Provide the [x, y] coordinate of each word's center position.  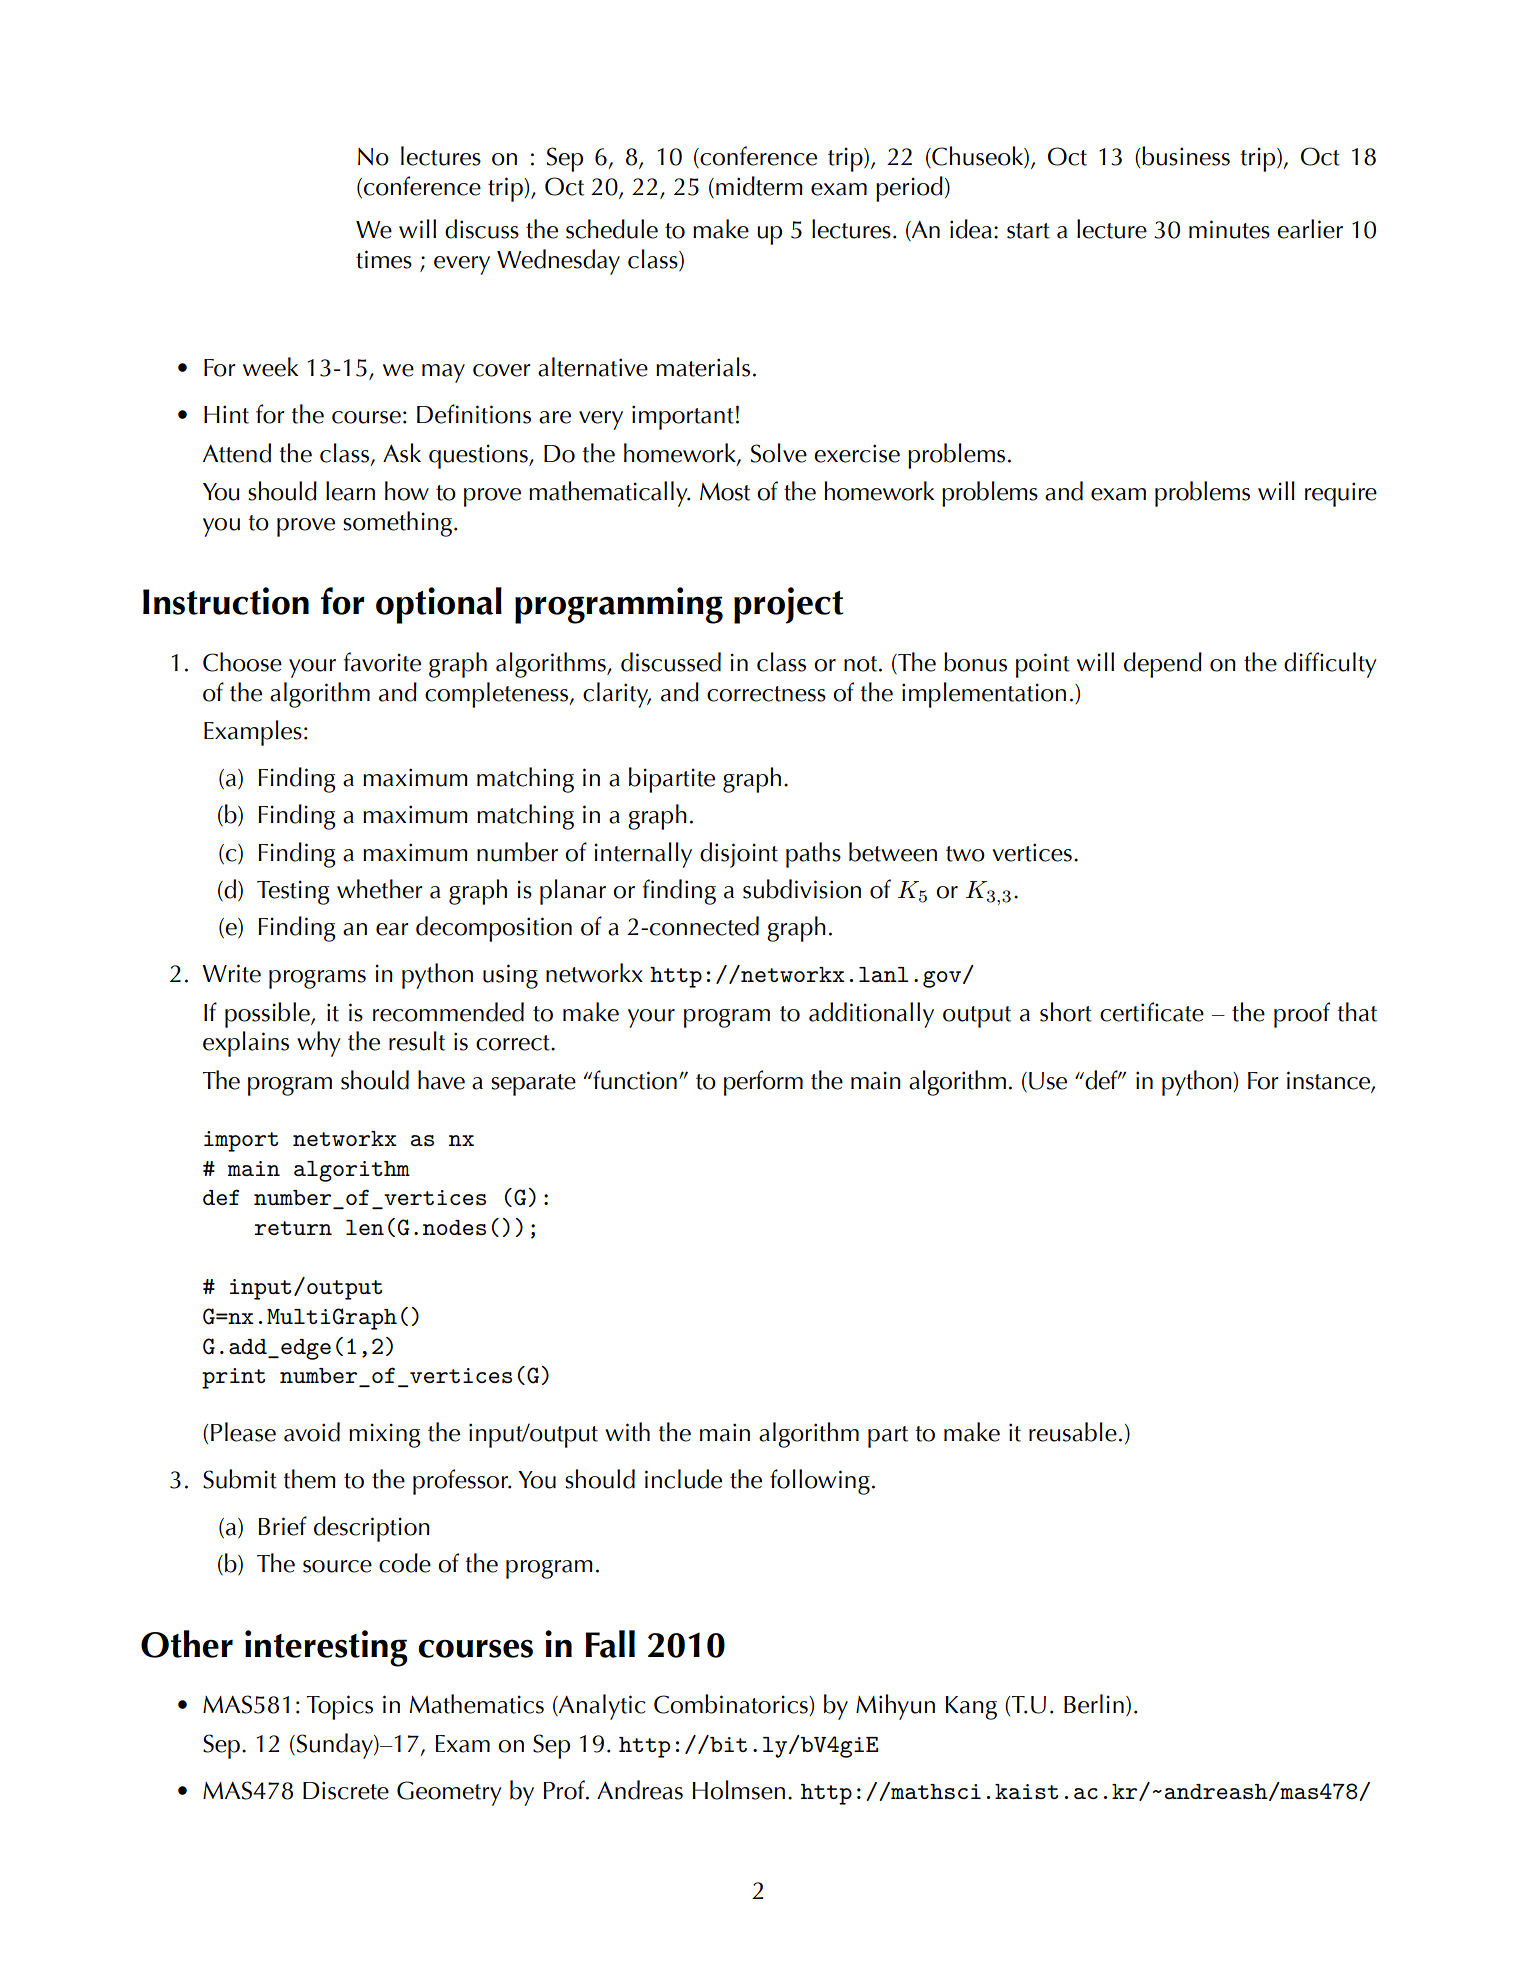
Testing [293, 892]
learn [350, 491]
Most [725, 492]
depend [1163, 665]
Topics [339, 1707]
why [319, 1044]
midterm [759, 186]
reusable [1073, 1432]
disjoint [739, 855]
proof [1302, 1015]
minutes [1229, 229]
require [1341, 494]
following [820, 1482]
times [384, 259]
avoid [312, 1432]
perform [763, 1083]
